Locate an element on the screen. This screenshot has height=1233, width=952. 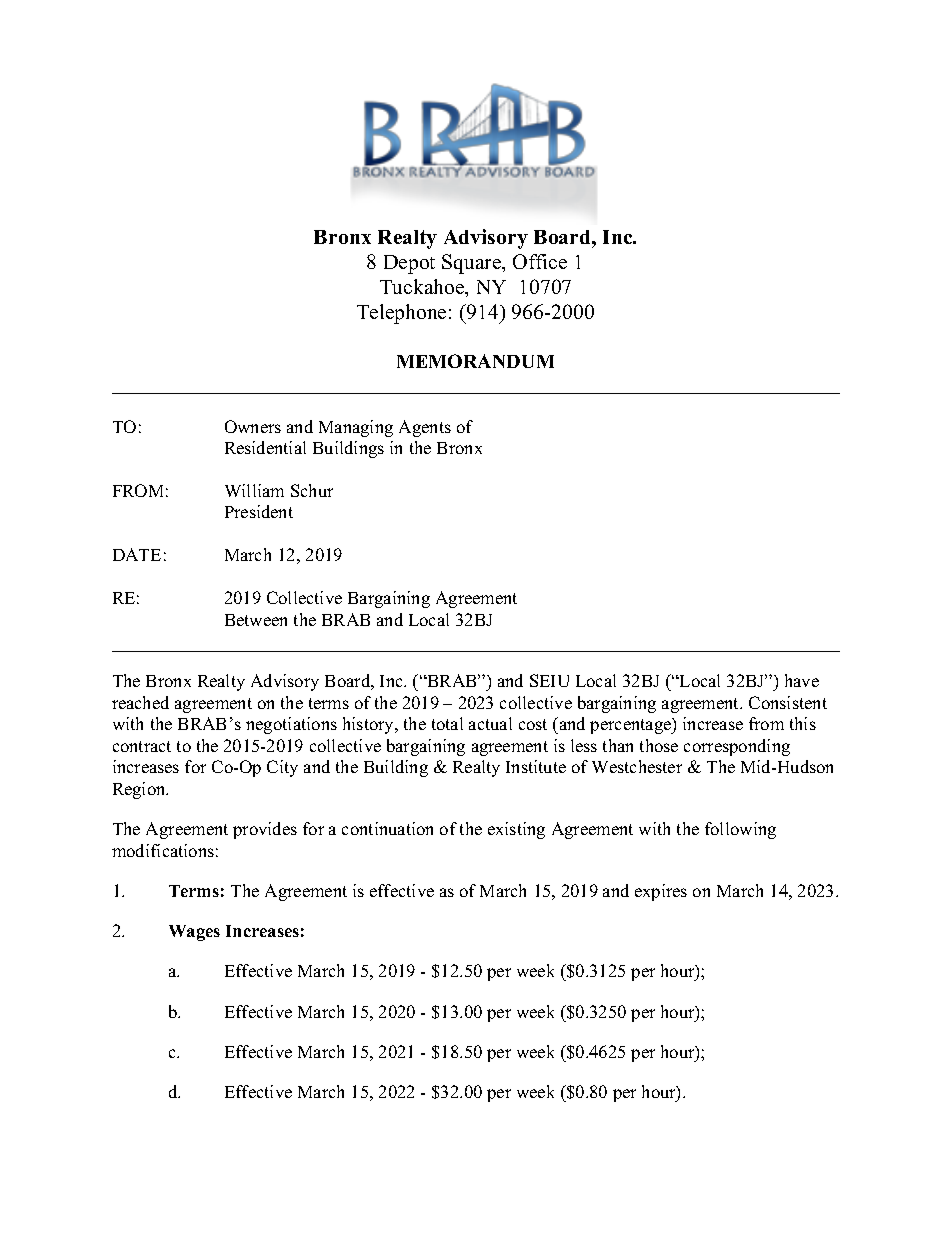
Wages is located at coordinates (194, 933).
